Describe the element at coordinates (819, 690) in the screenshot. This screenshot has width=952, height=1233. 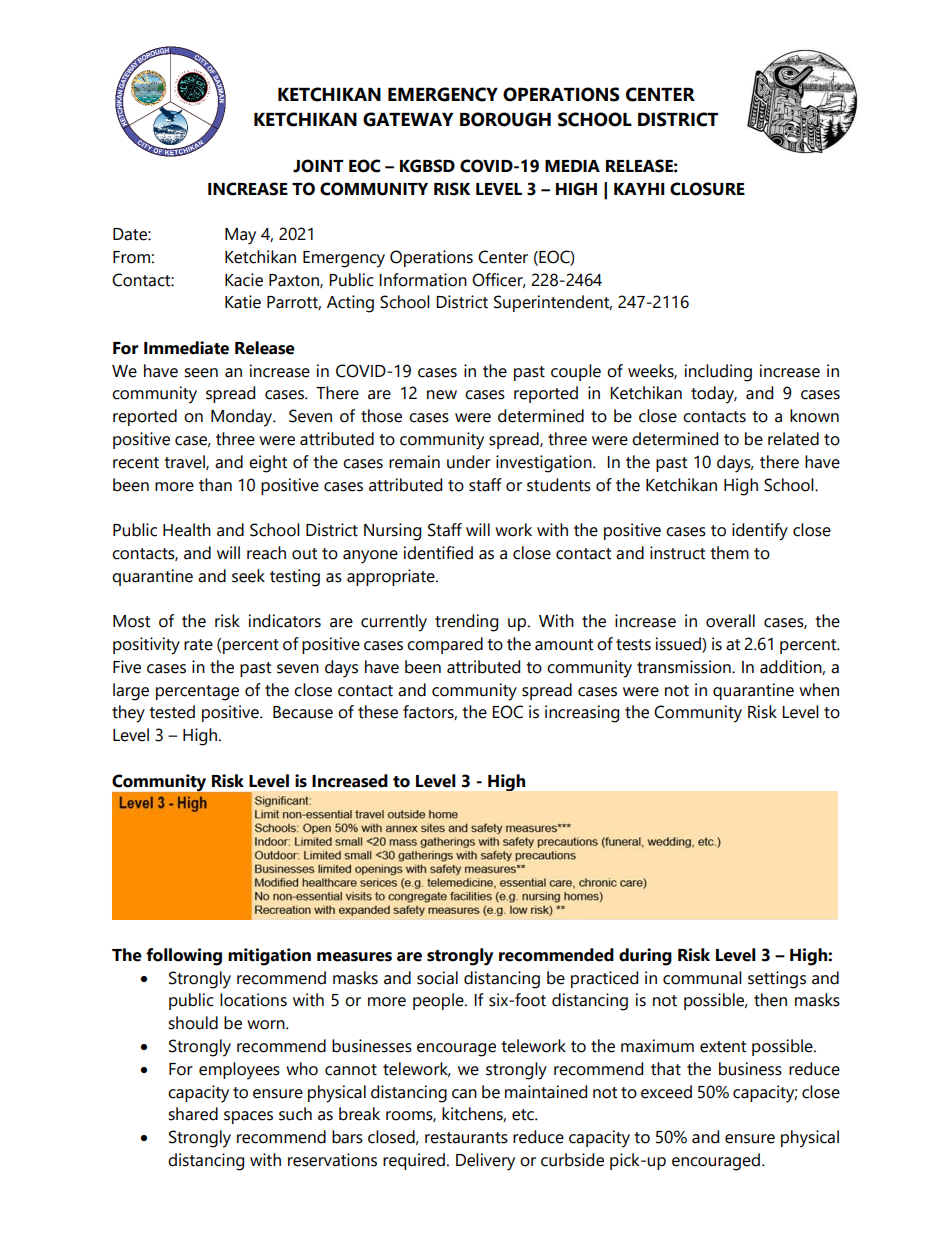
I see `when` at that location.
